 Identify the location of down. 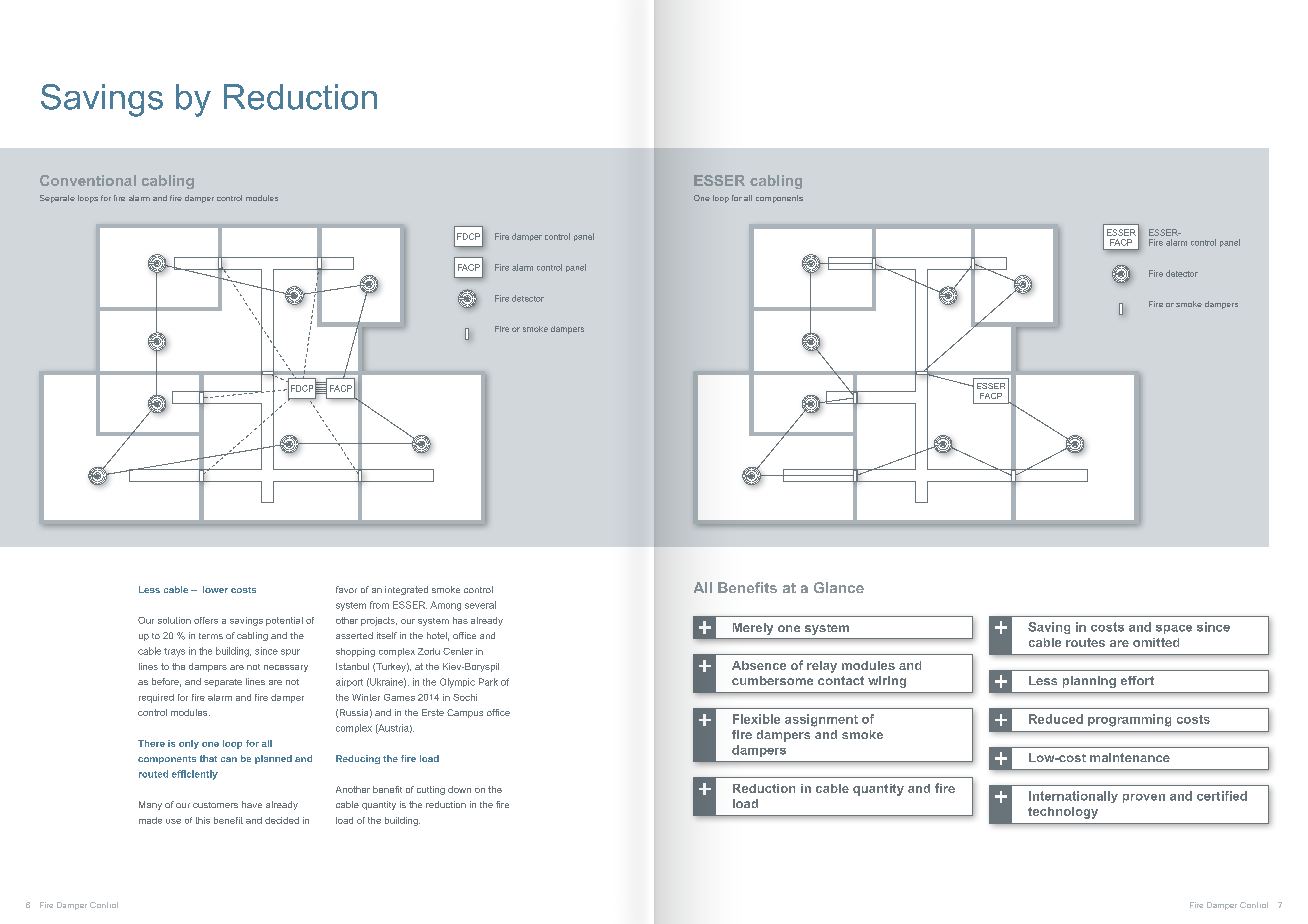
(459, 789).
